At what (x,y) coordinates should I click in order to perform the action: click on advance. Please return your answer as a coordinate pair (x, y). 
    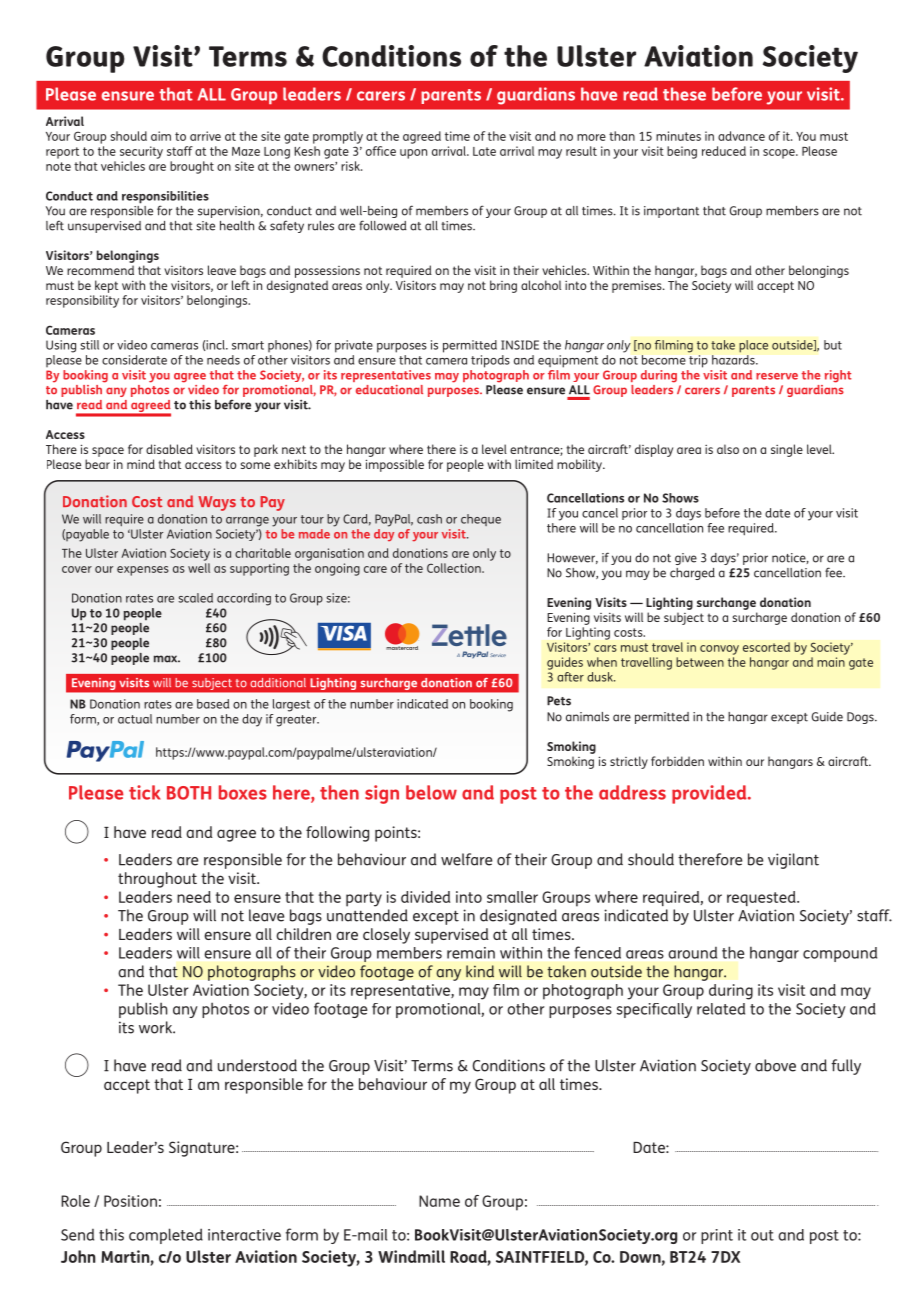
    Looking at the image, I should click on (741, 136).
